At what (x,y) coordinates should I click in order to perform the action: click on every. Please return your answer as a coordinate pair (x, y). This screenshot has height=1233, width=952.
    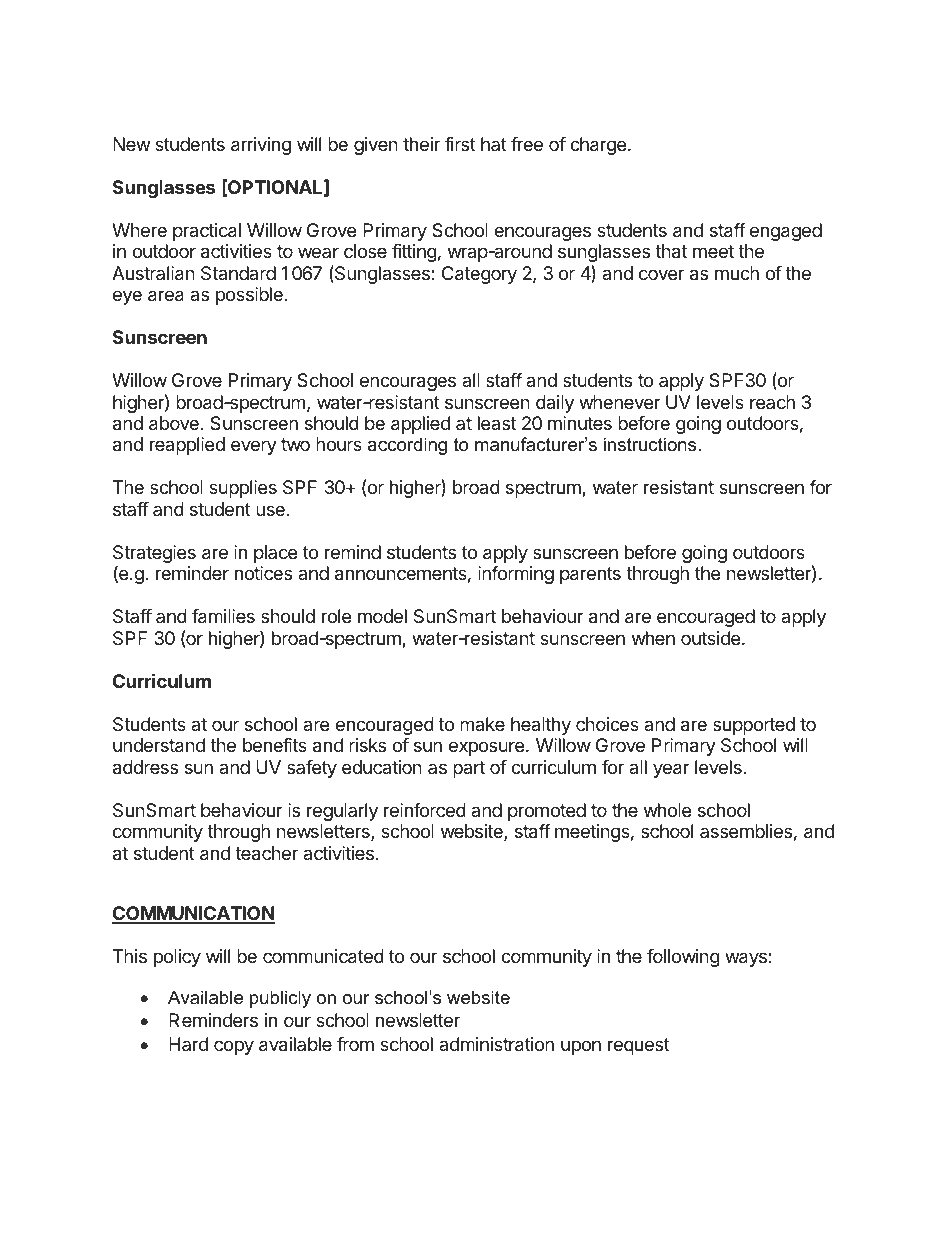
    Looking at the image, I should click on (254, 447).
